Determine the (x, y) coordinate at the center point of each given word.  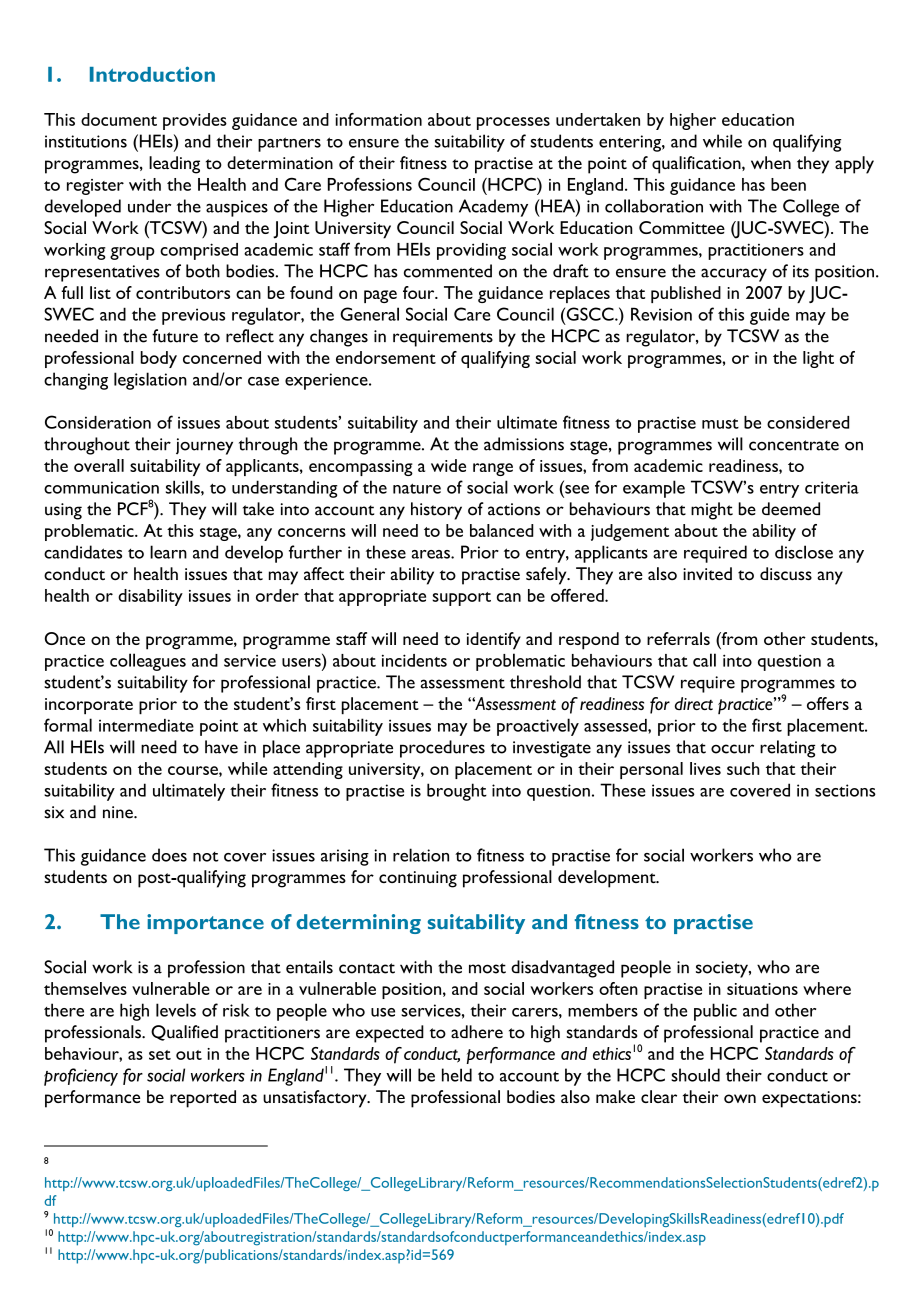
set (160, 1055)
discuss (786, 573)
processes (513, 123)
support (461, 599)
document (119, 119)
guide (769, 316)
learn (168, 552)
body (158, 359)
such (743, 768)
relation (421, 855)
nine (119, 812)
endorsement (386, 357)
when (771, 162)
